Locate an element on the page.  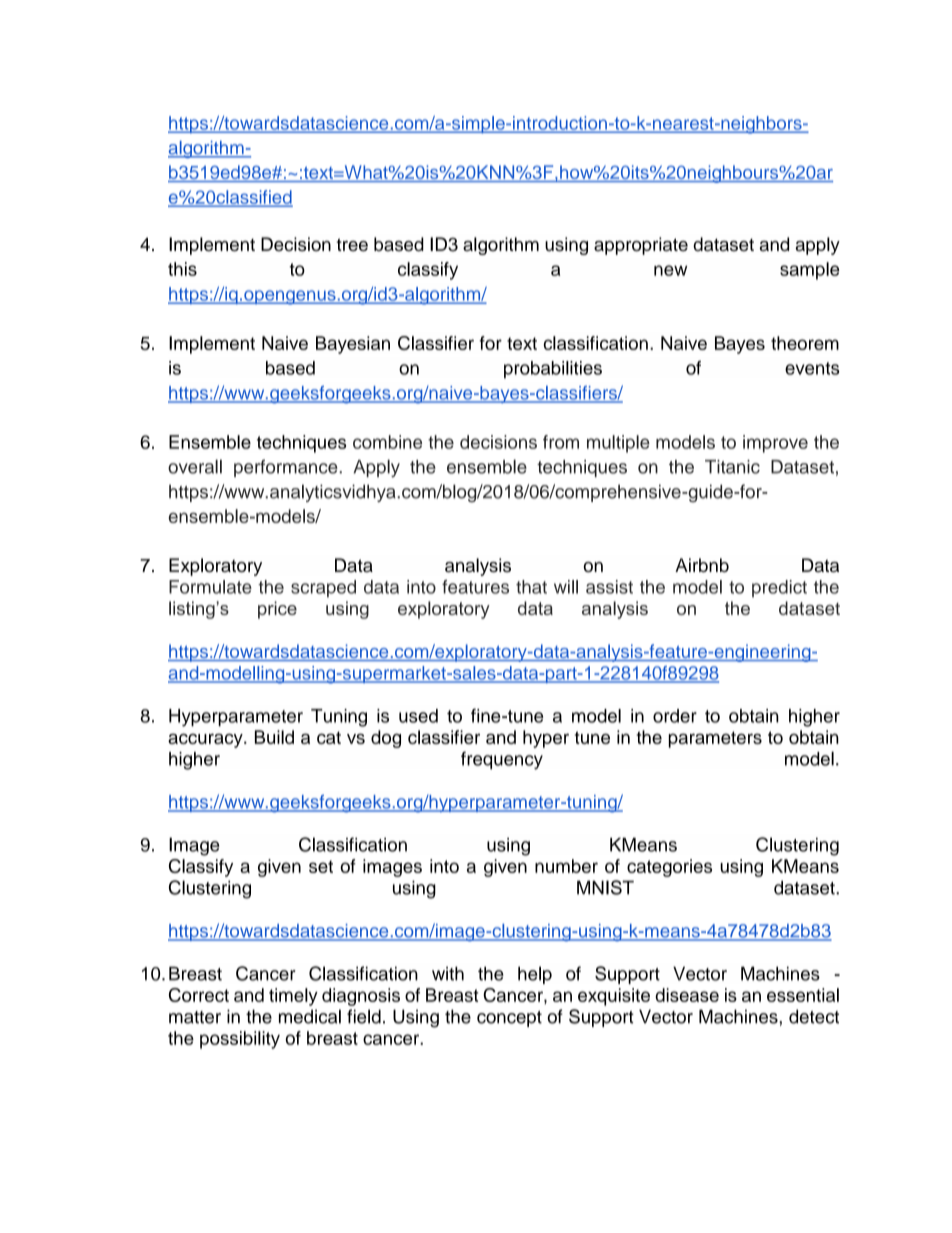
parameters is located at coordinates (715, 739).
